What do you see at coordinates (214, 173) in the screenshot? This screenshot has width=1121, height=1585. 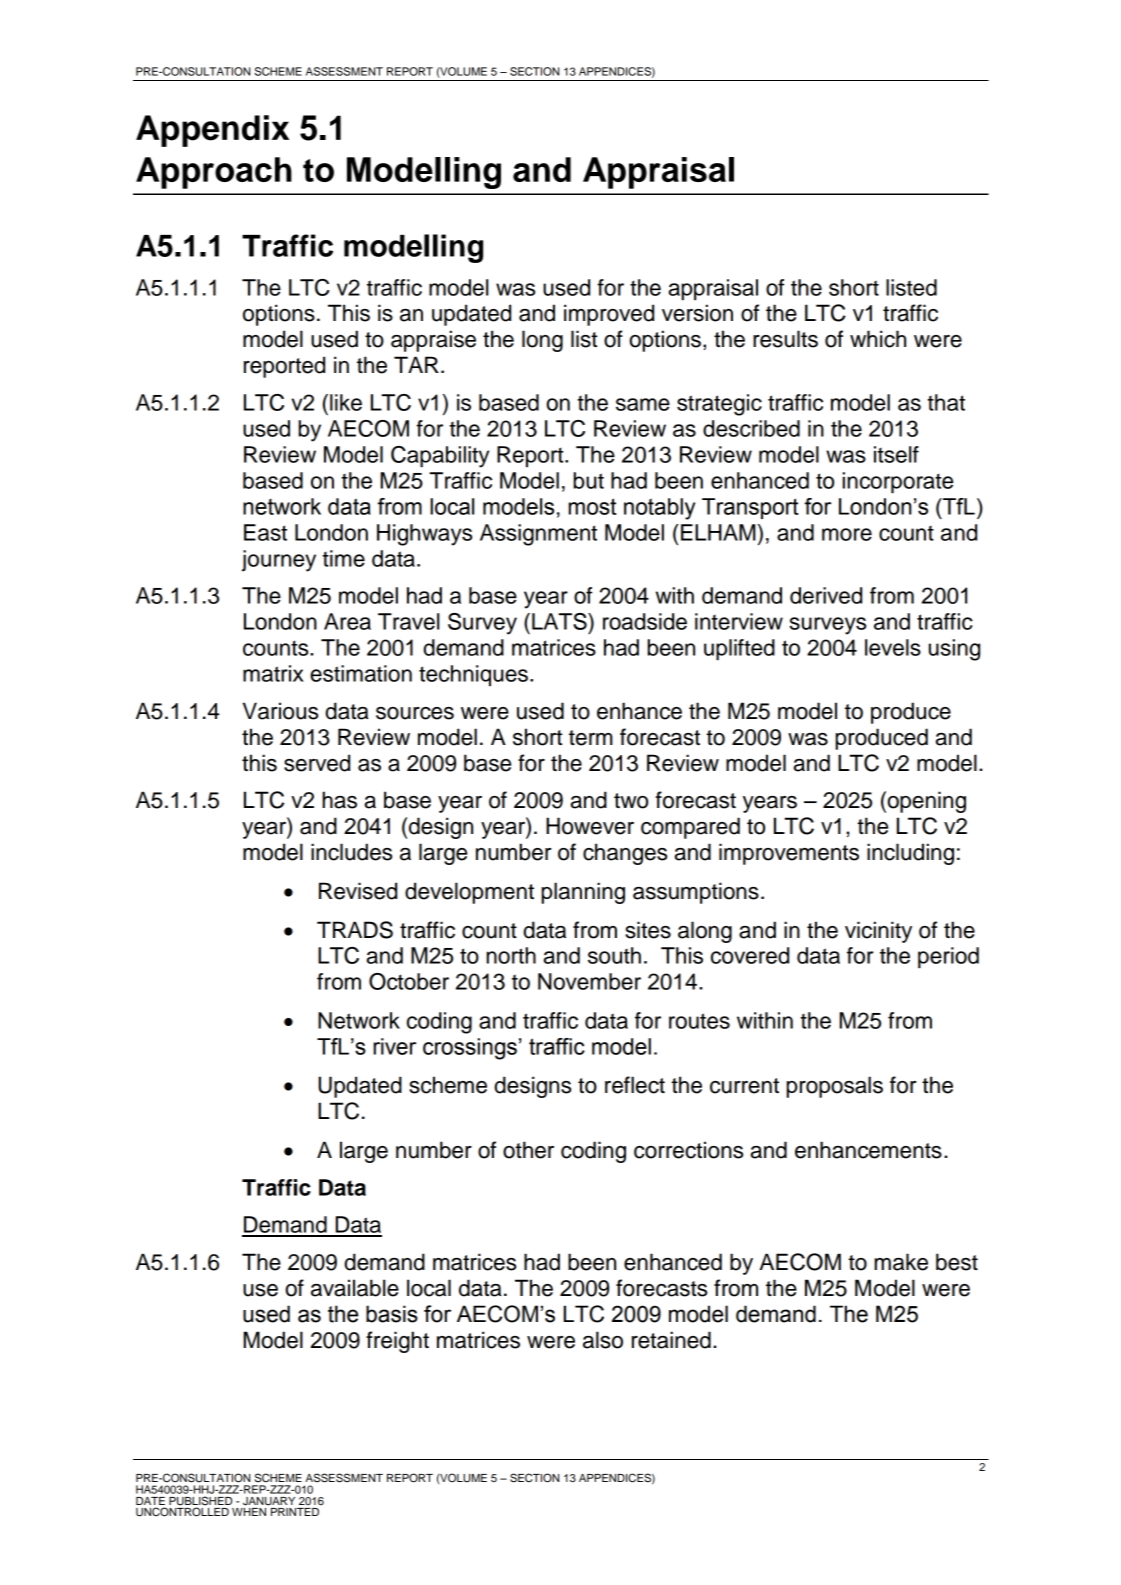 I see `Approach` at bounding box center [214, 173].
